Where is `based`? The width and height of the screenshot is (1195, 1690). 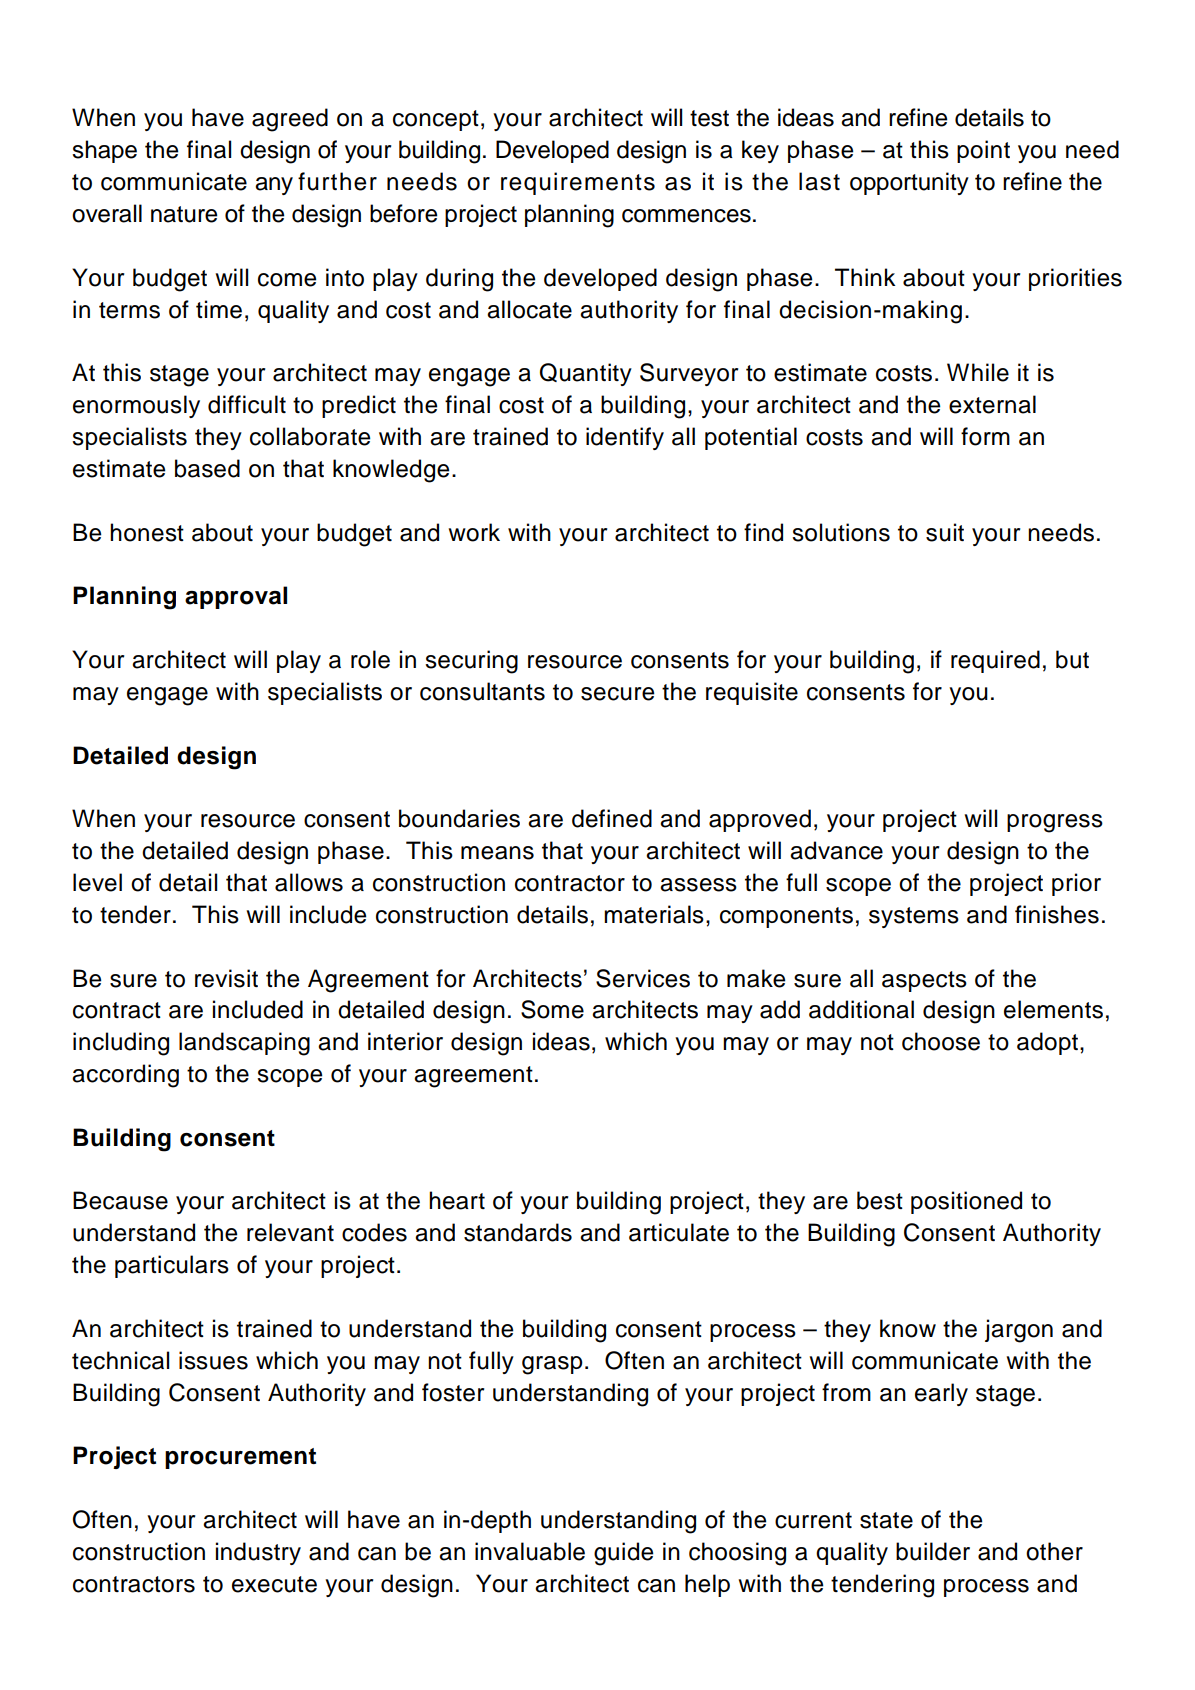 based is located at coordinates (207, 468).
